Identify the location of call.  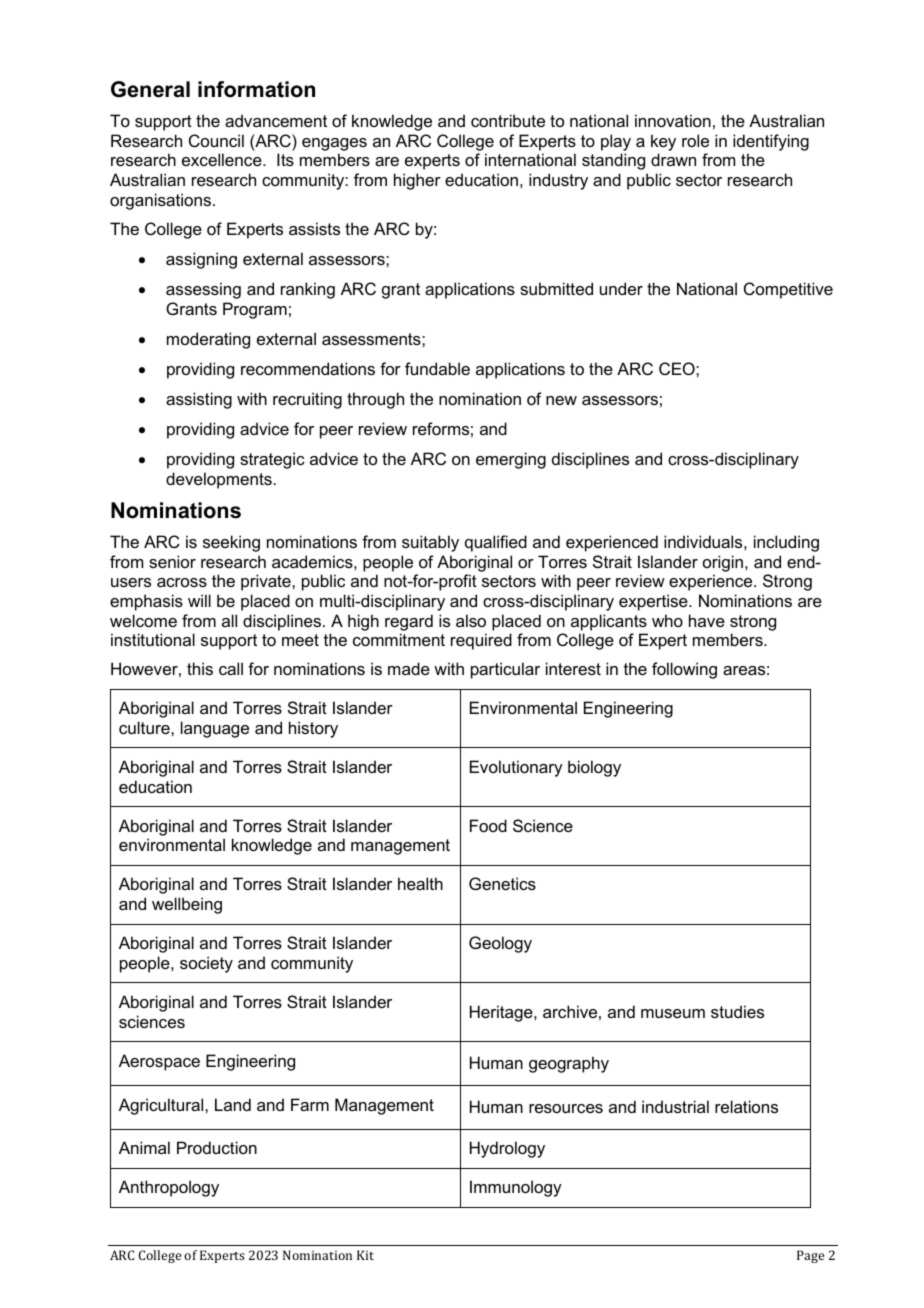
(231, 668).
